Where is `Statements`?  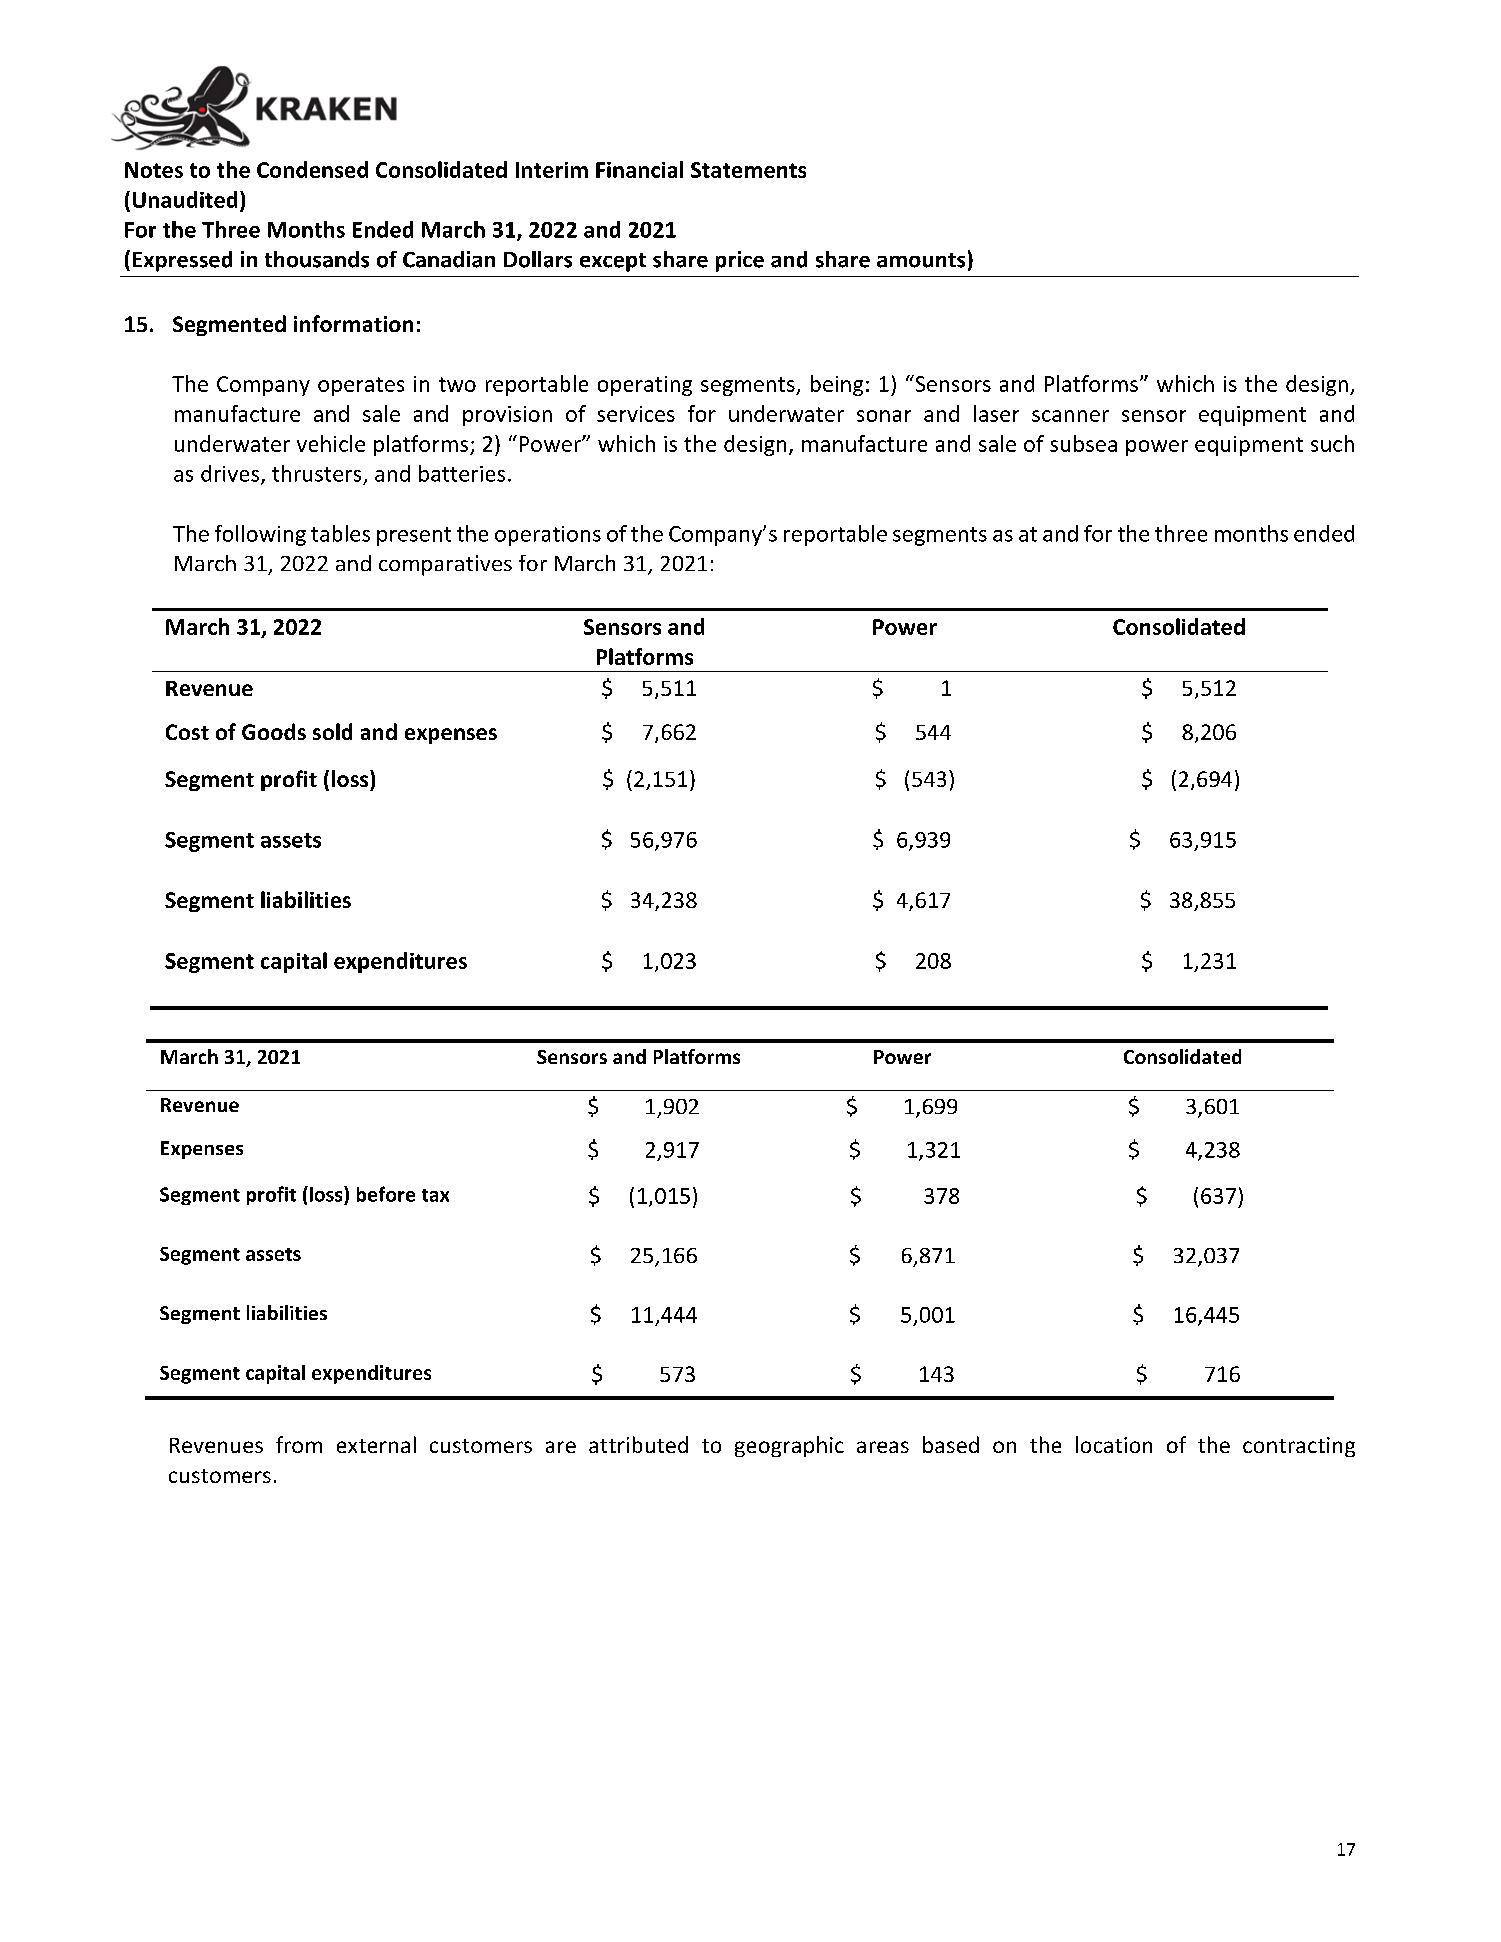
Statements is located at coordinates (748, 170).
